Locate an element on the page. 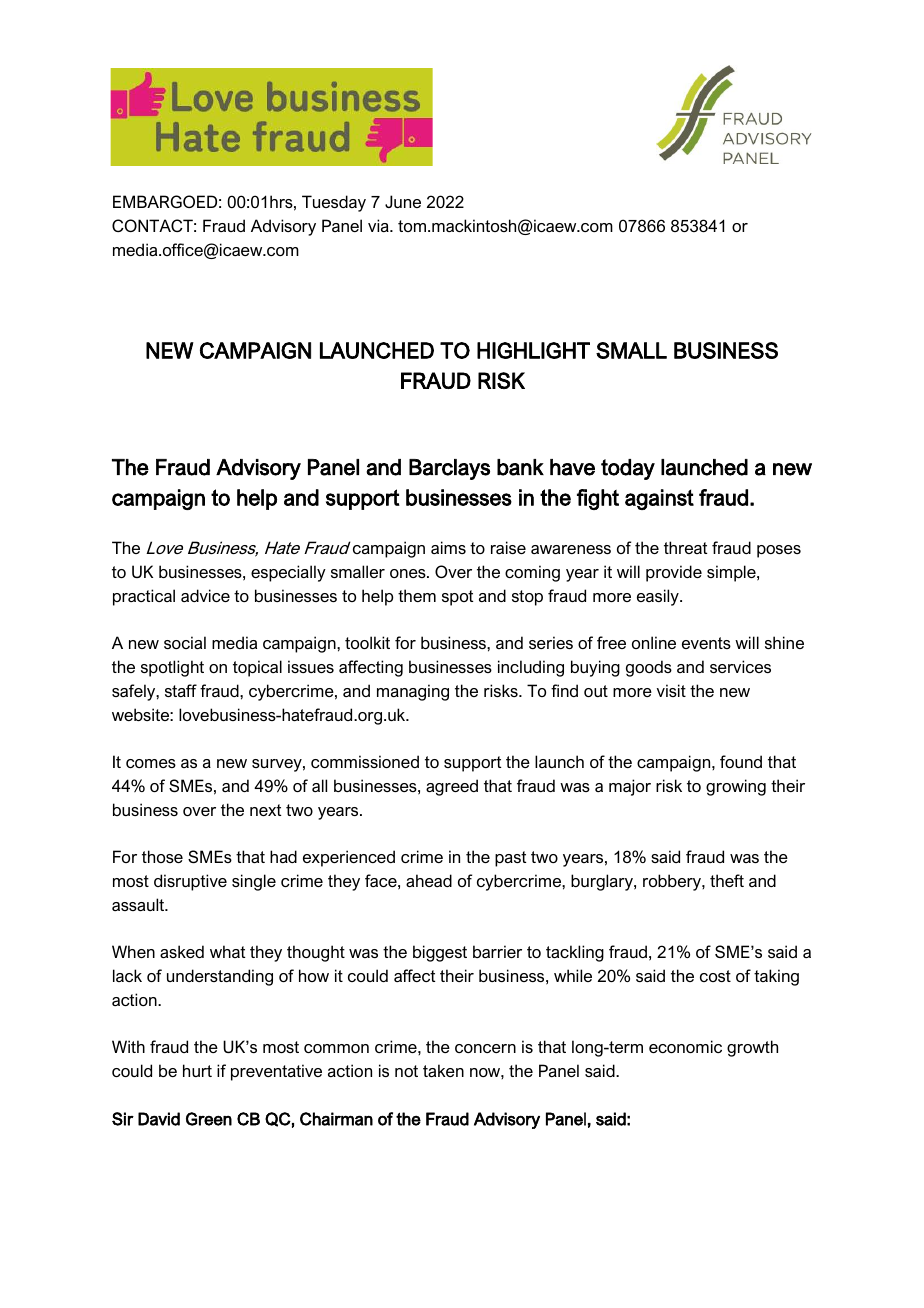  taken is located at coordinates (443, 1070).
